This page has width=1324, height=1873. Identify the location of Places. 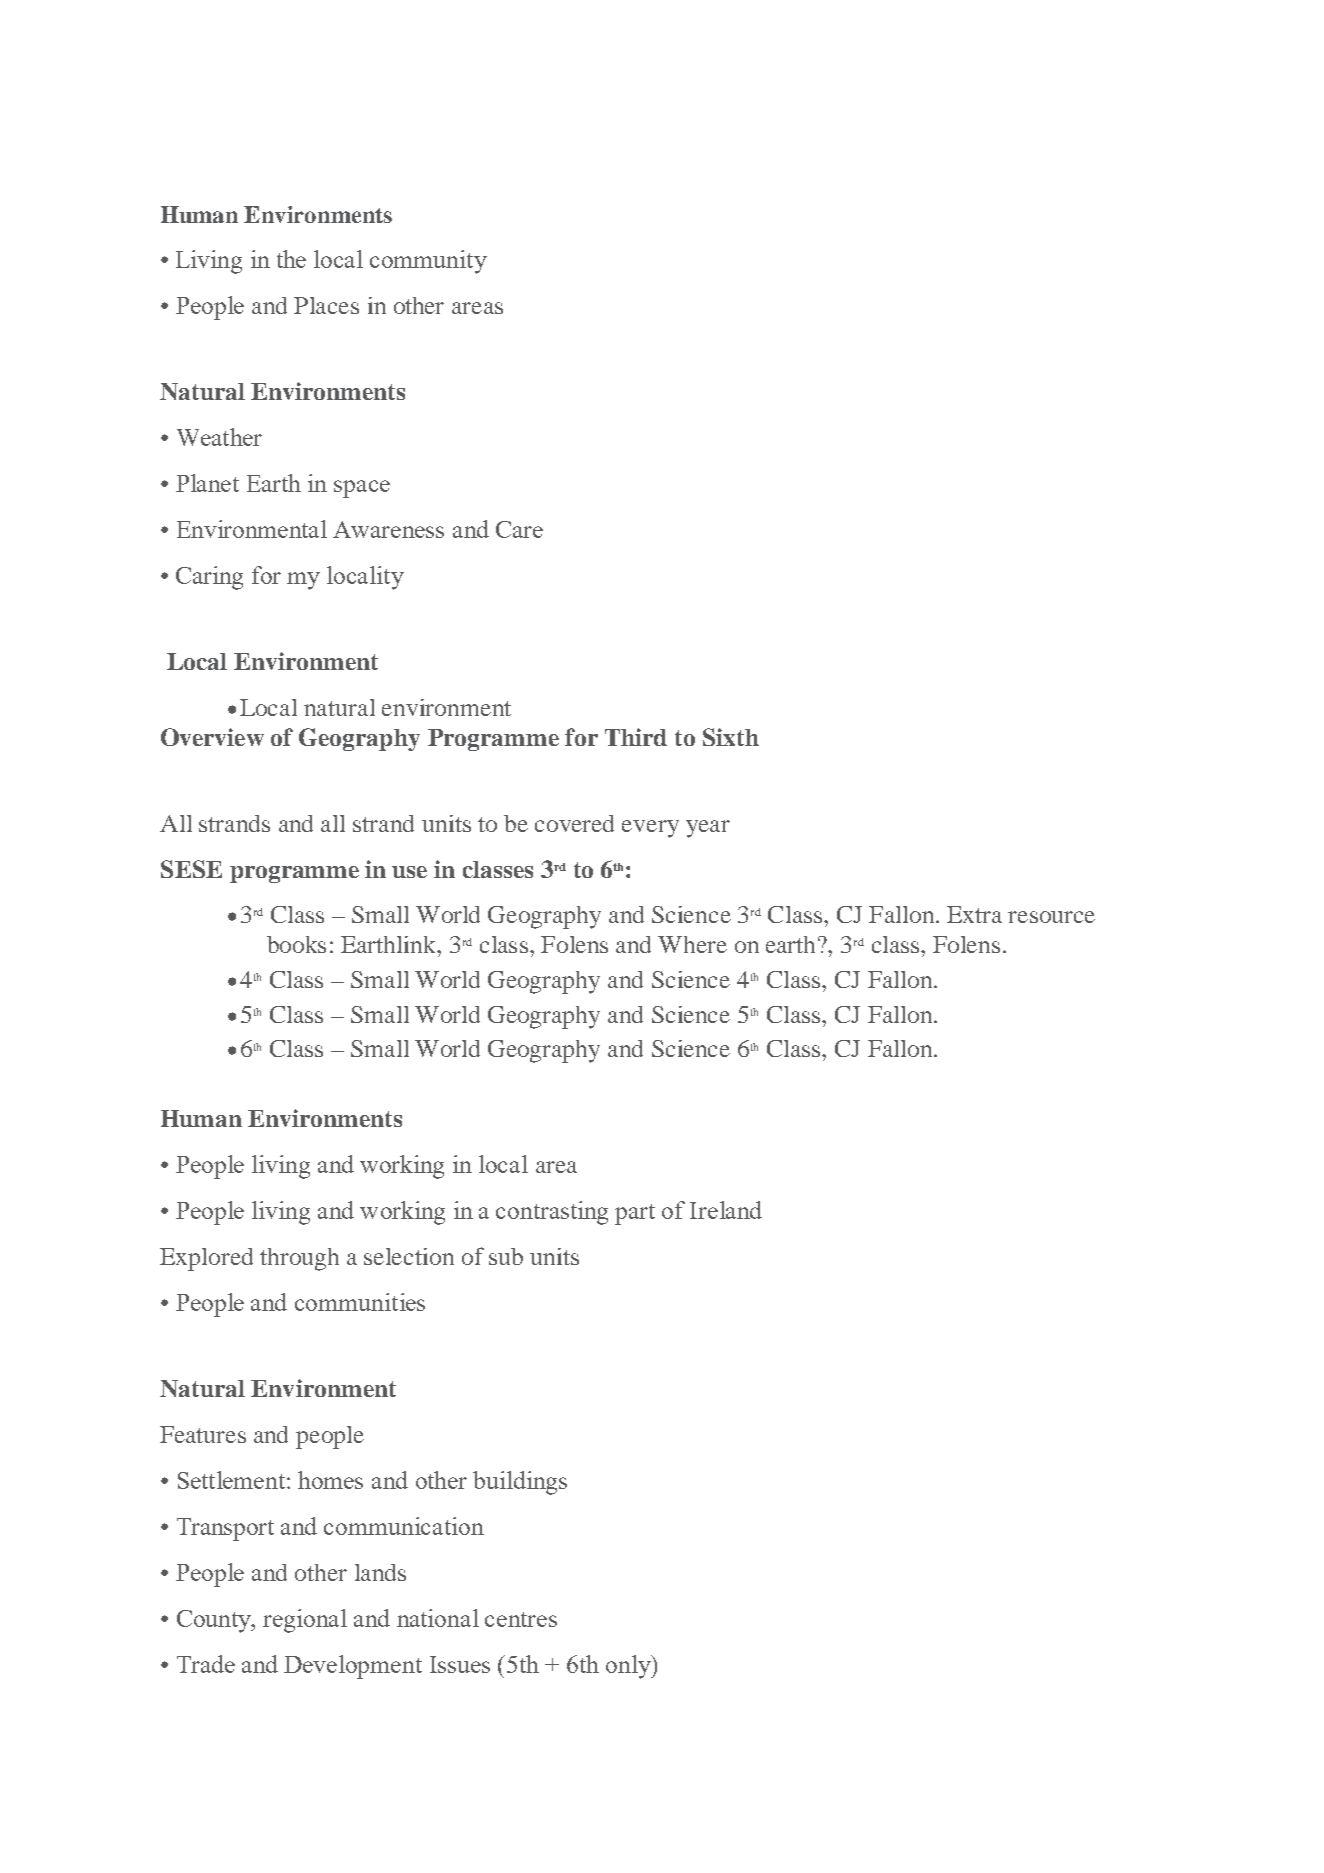
(326, 305).
